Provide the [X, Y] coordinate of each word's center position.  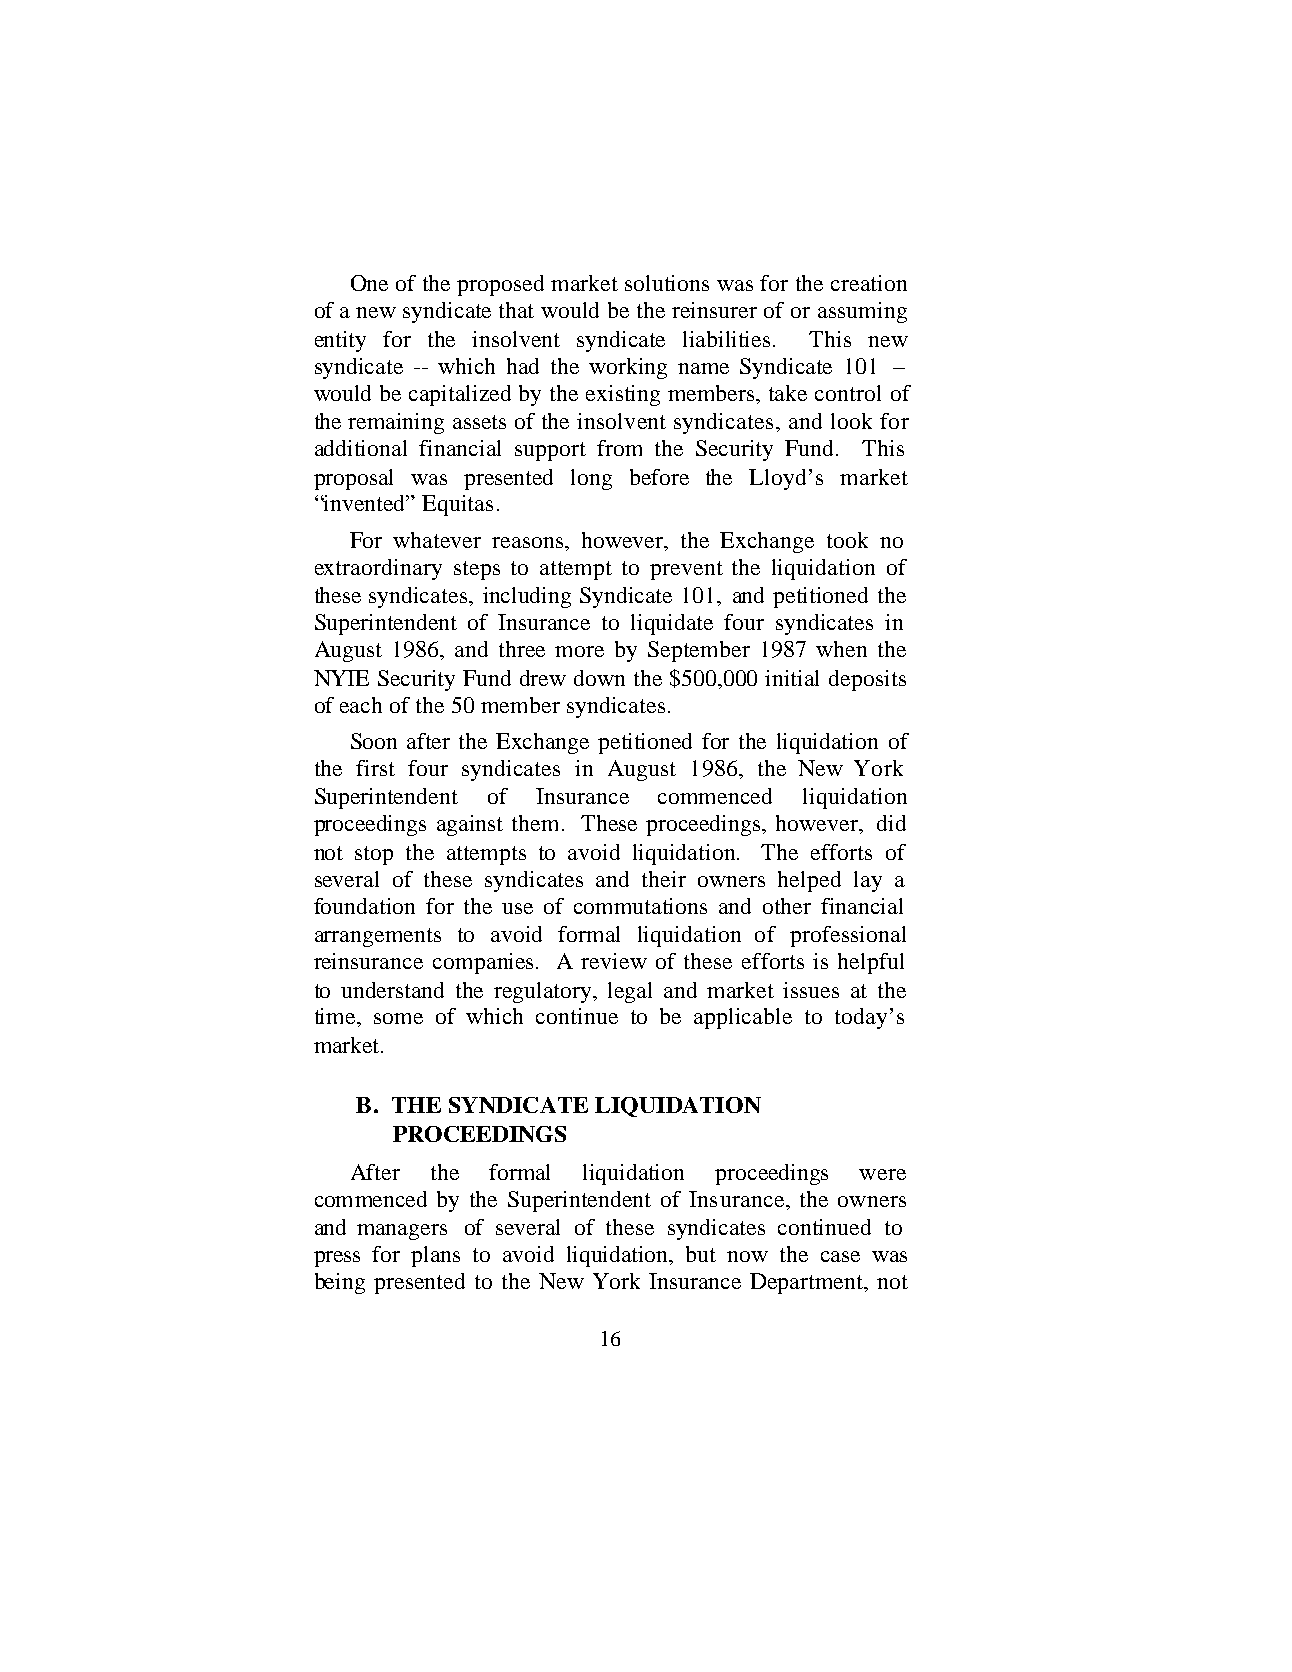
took [847, 540]
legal [630, 992]
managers [402, 1232]
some [398, 1018]
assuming [862, 312]
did [891, 823]
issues [811, 990]
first [375, 768]
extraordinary [378, 569]
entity [340, 341]
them [535, 823]
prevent [686, 570]
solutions [667, 283]
